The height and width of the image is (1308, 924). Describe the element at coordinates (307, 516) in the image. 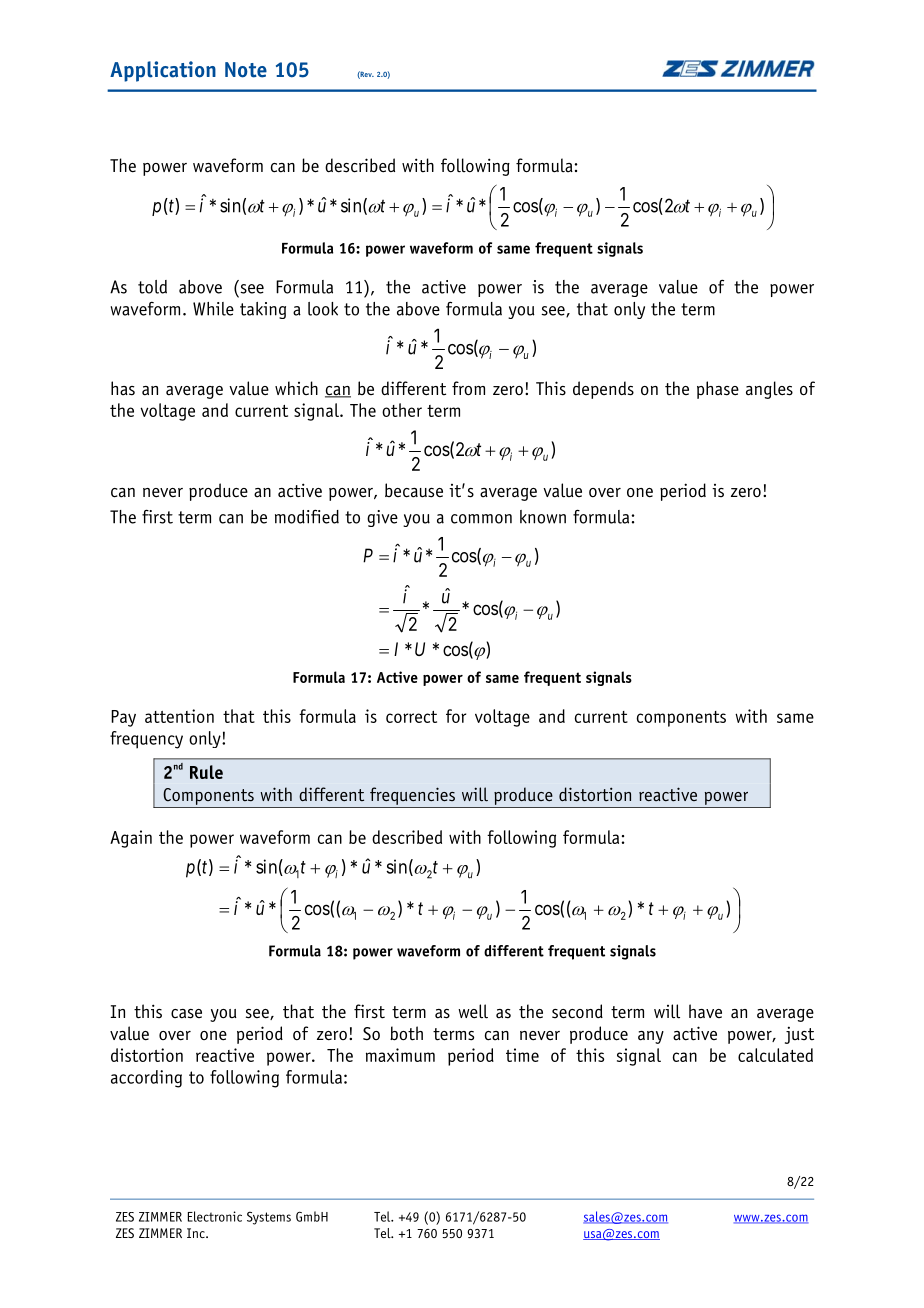

I see `modified` at that location.
